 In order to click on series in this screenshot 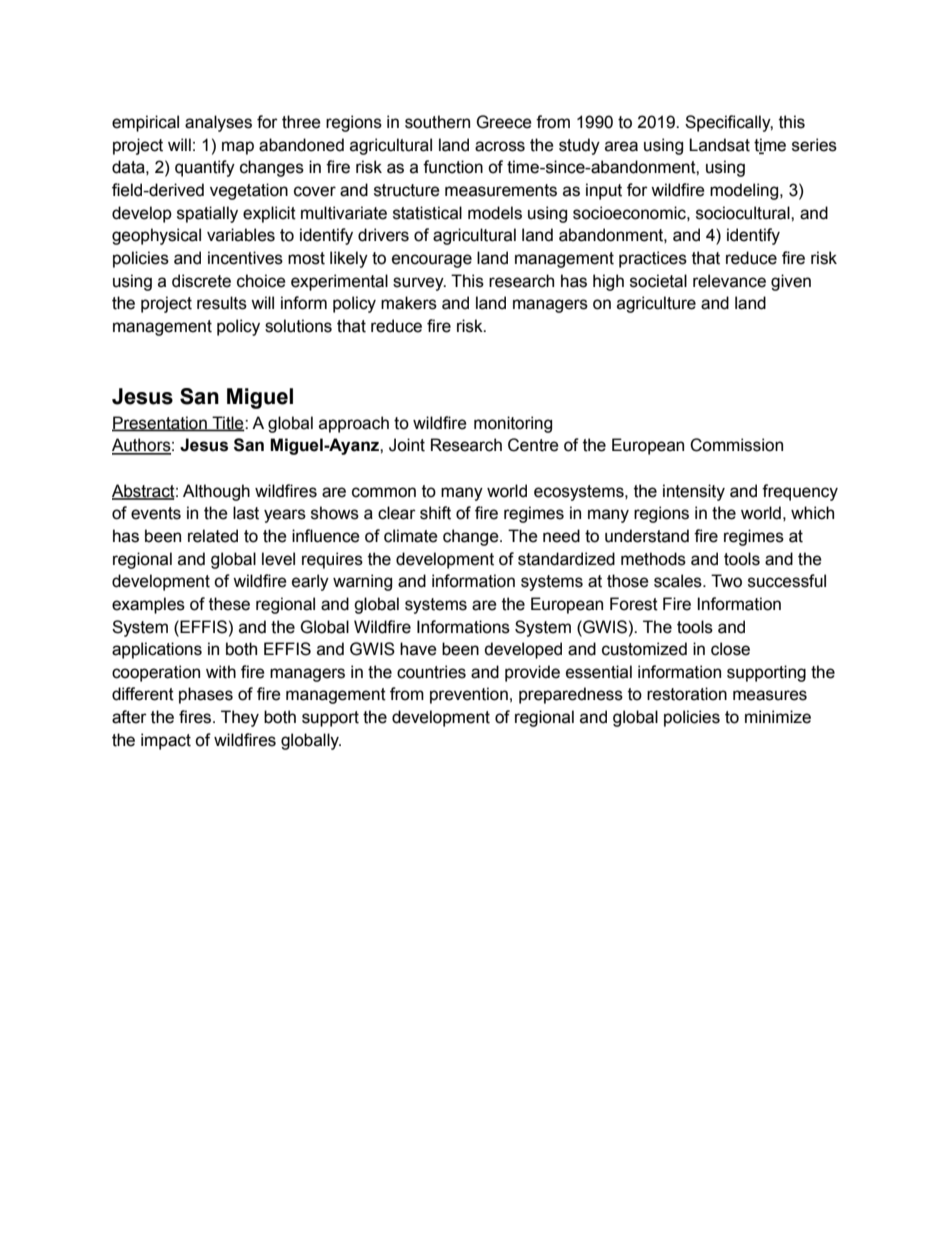, I will do `click(814, 145)`.
